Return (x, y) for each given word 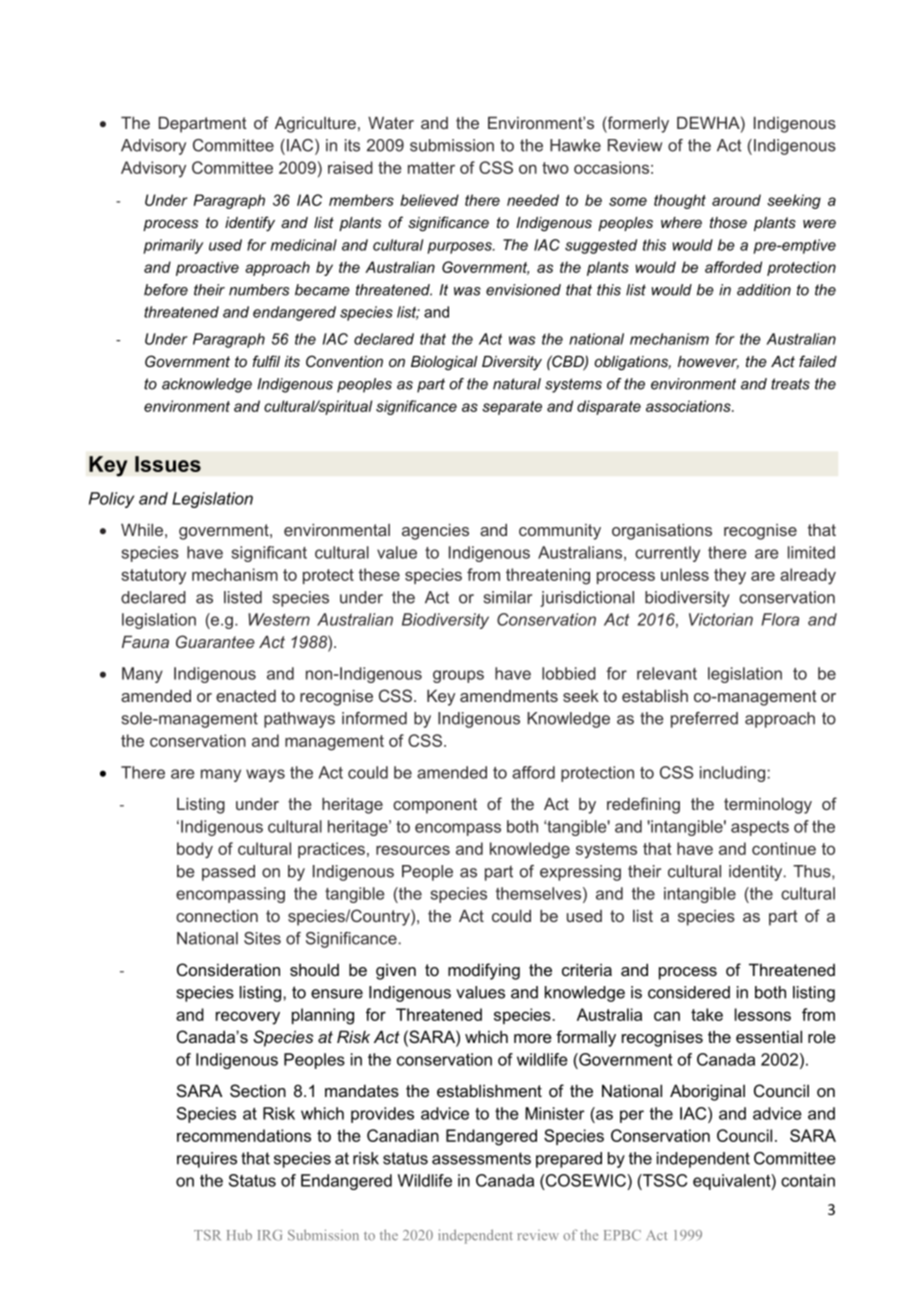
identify (250, 224)
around (736, 200)
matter (431, 168)
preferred (704, 720)
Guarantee (215, 641)
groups (458, 676)
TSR (207, 1235)
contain (808, 1180)
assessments (481, 1158)
